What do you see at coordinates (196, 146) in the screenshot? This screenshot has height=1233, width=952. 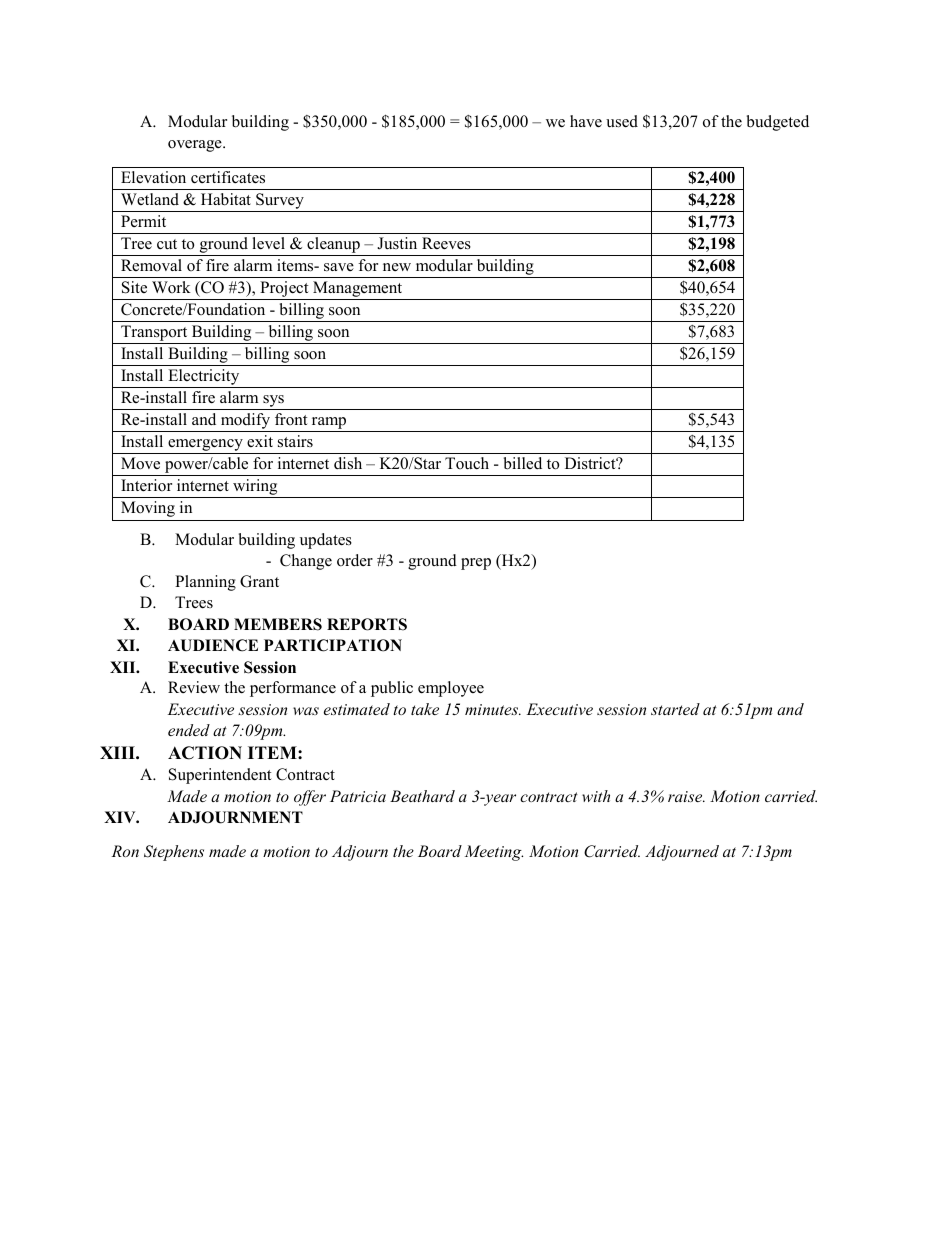 I see `overage` at bounding box center [196, 146].
